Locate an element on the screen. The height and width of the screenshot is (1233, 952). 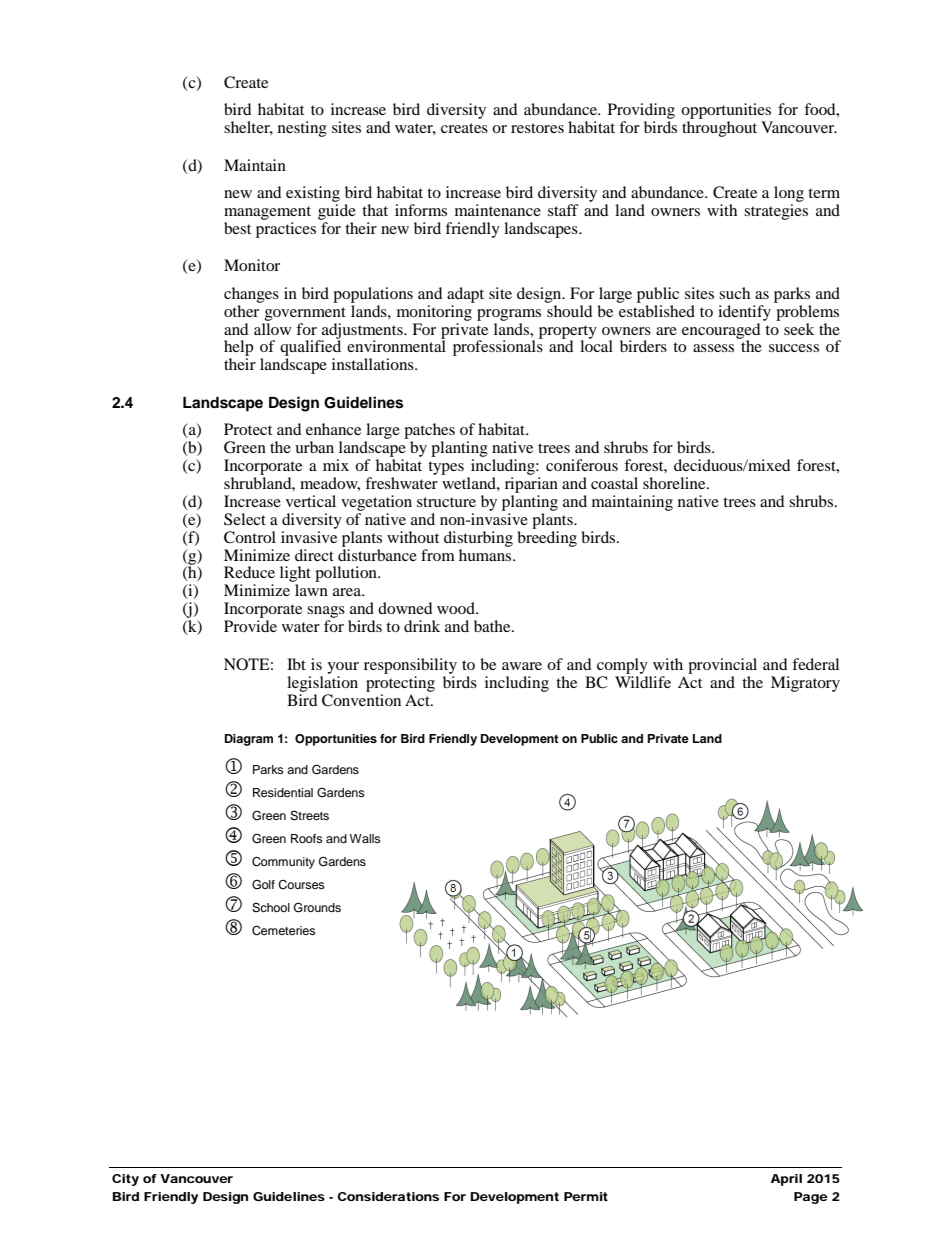
restores is located at coordinates (537, 128).
